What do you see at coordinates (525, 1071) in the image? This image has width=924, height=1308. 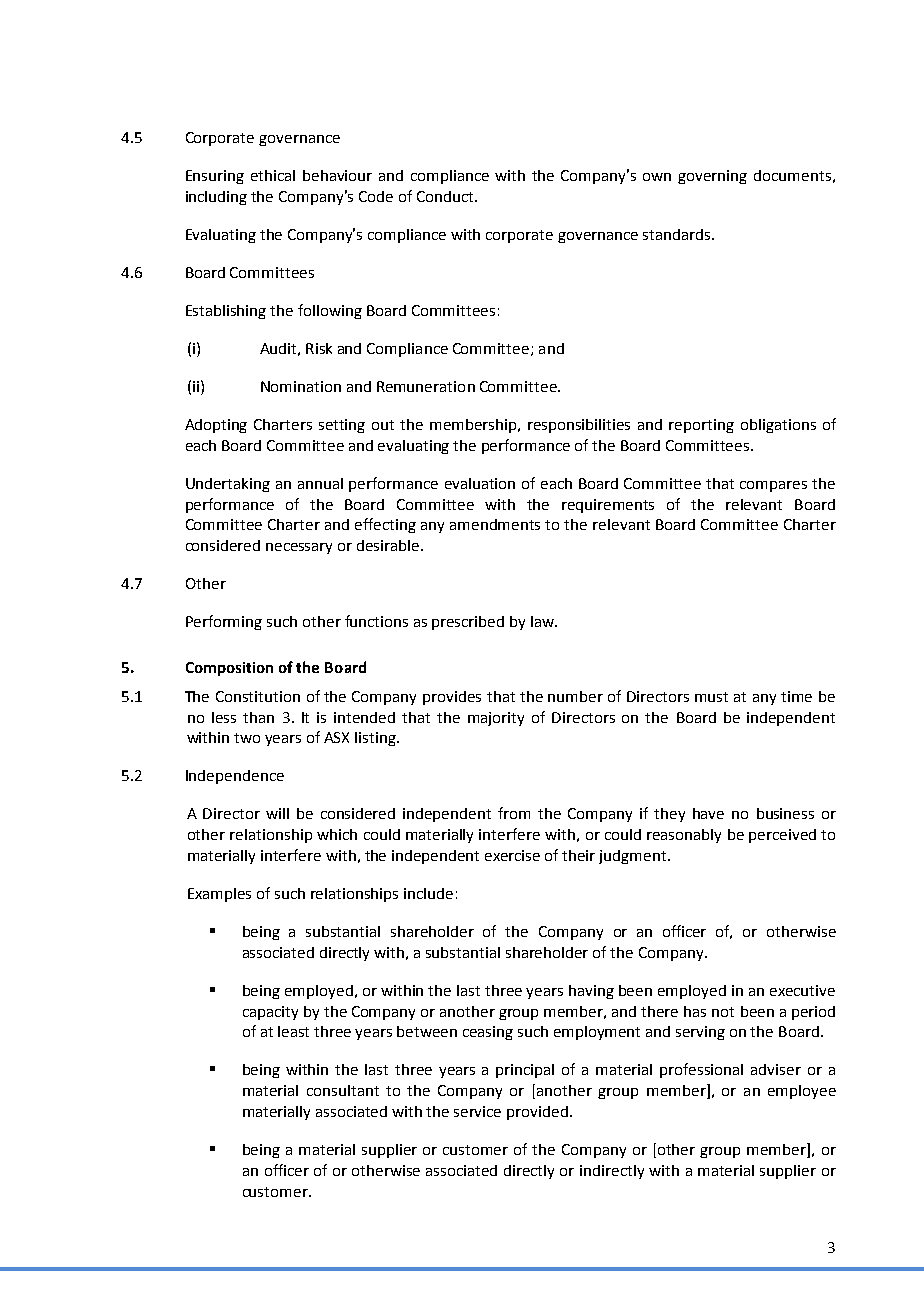 I see `principal` at bounding box center [525, 1071].
